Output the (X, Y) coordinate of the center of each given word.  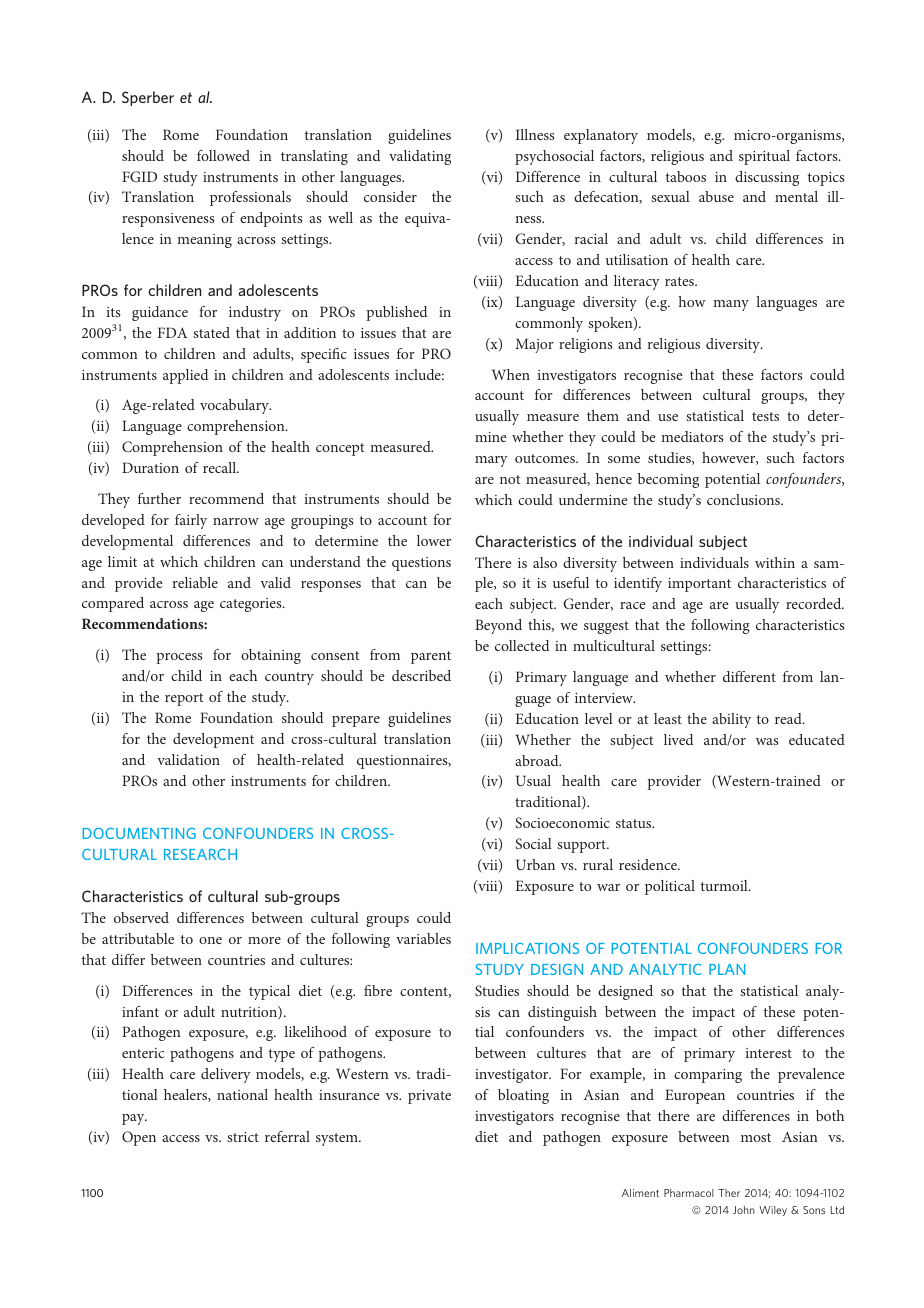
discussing (767, 178)
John (743, 1210)
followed (223, 155)
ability (731, 720)
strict (243, 1137)
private (429, 1097)
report (184, 699)
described (421, 675)
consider (390, 196)
